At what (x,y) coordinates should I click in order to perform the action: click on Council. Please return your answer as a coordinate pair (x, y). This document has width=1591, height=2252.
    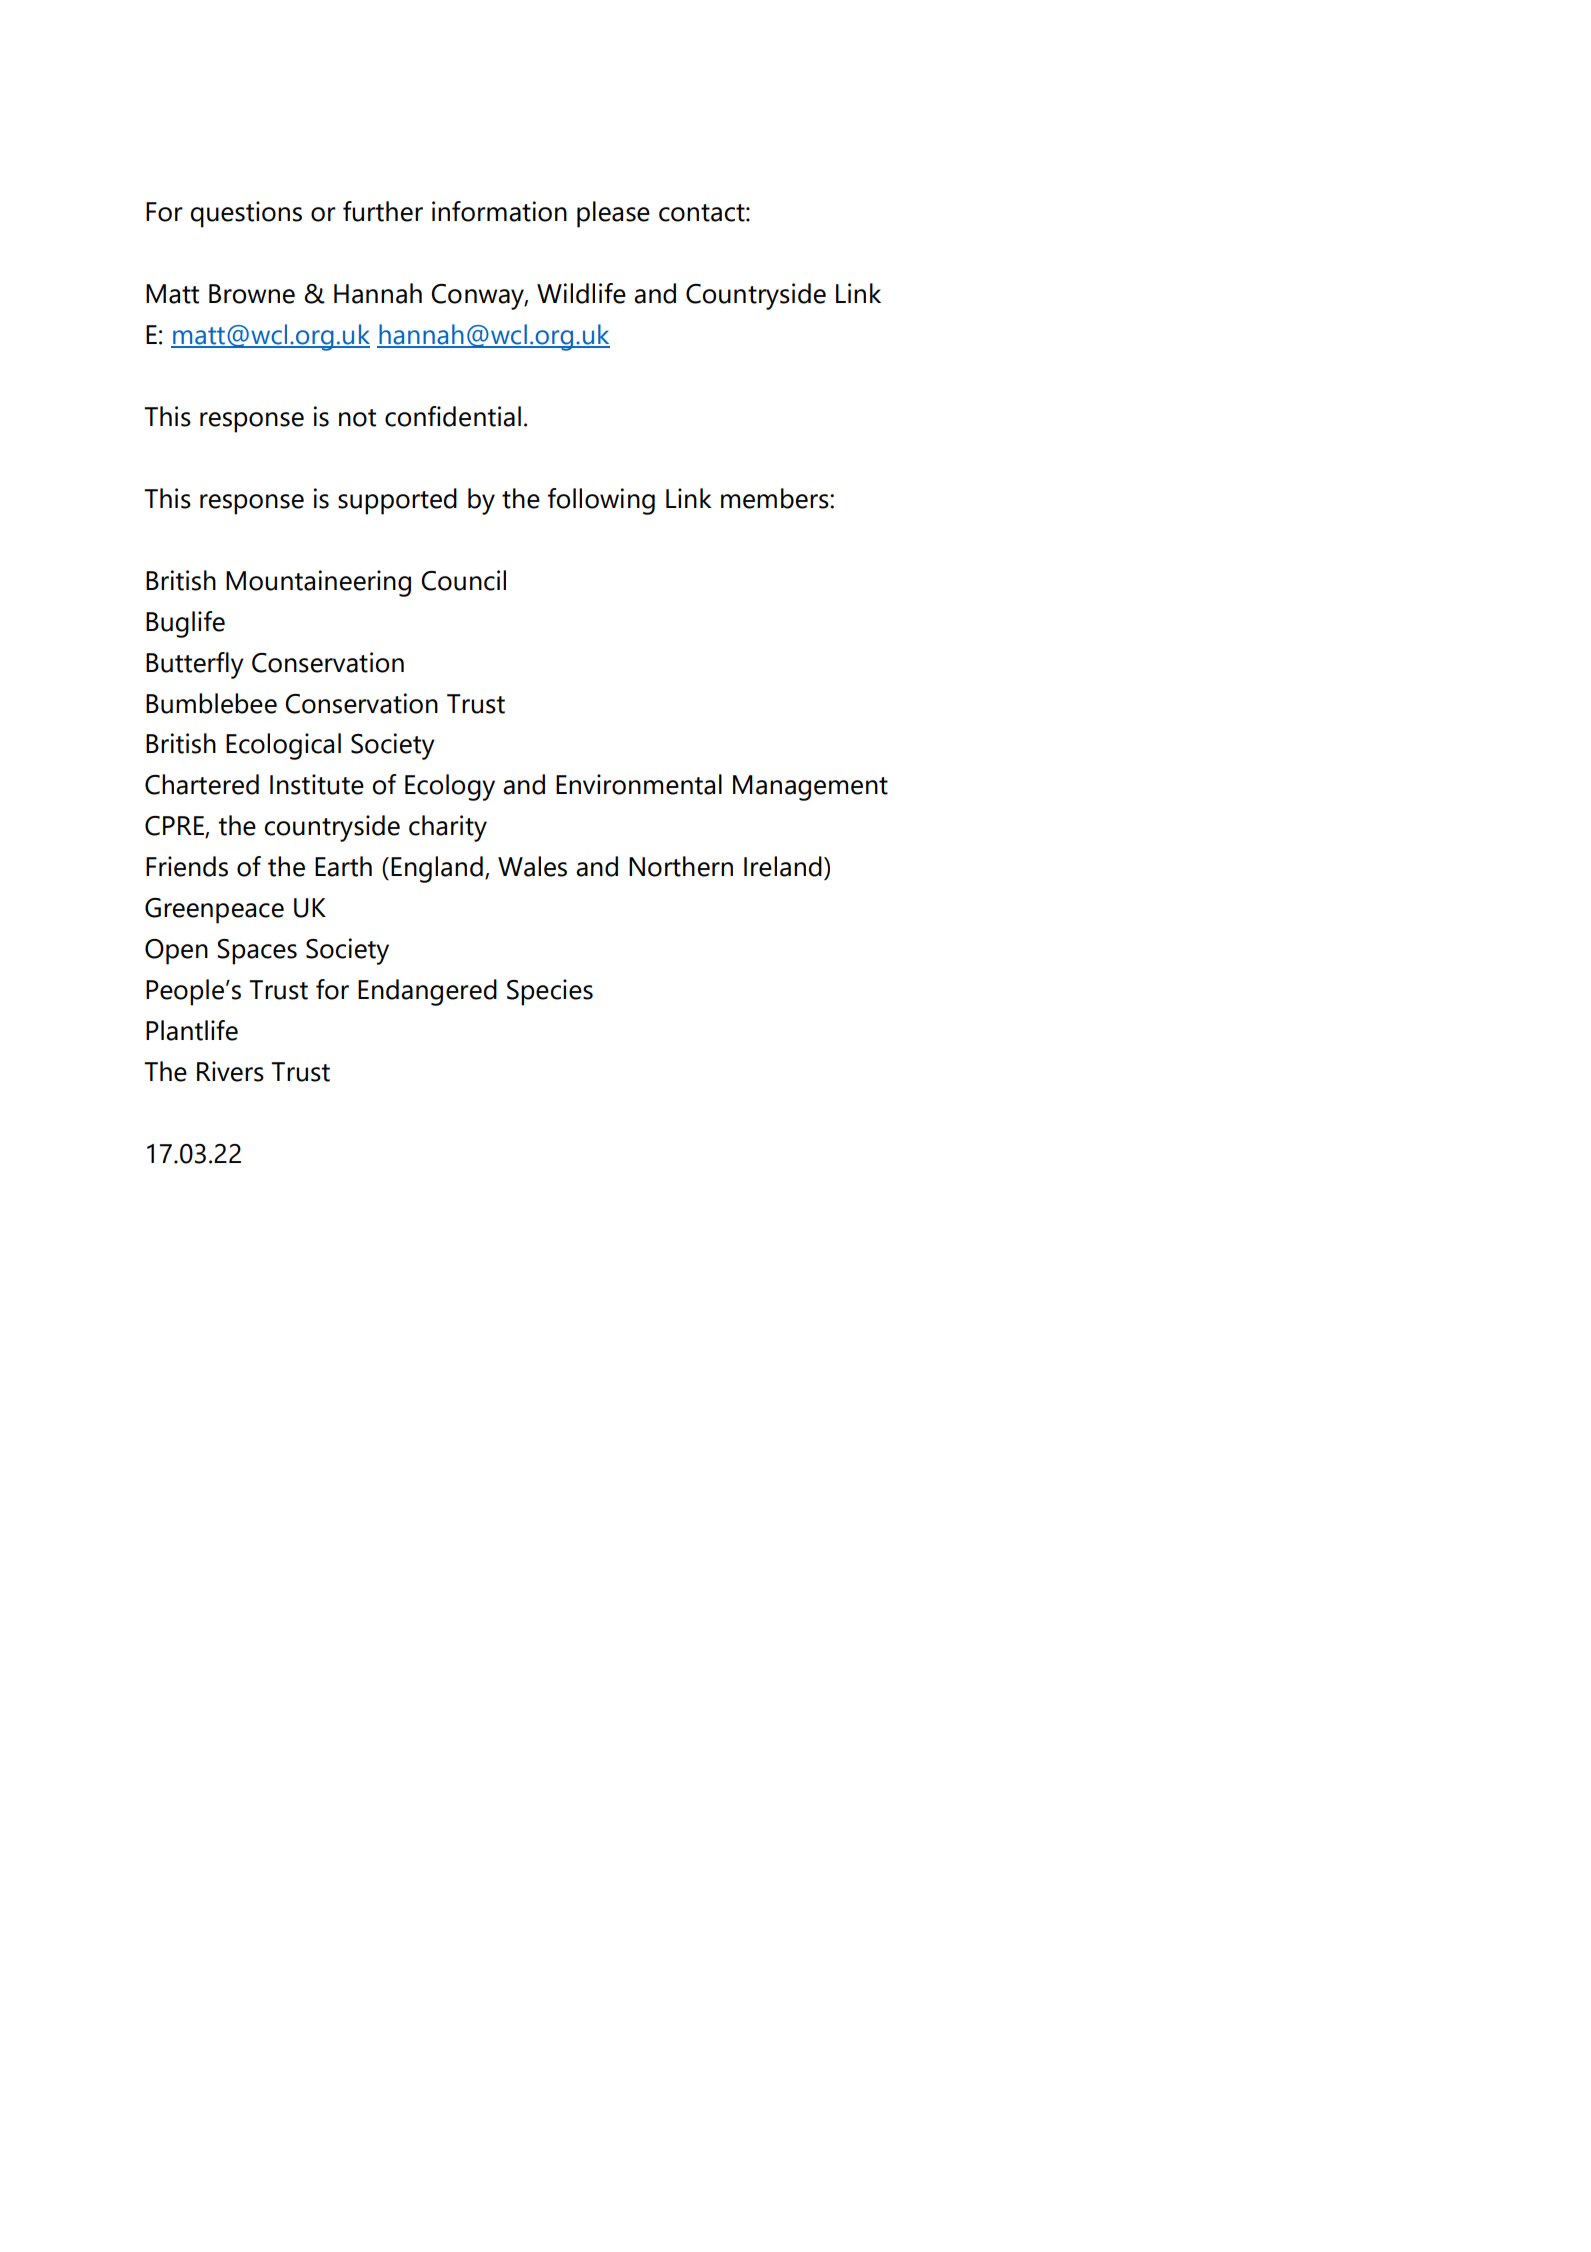
    Looking at the image, I should click on (463, 580).
